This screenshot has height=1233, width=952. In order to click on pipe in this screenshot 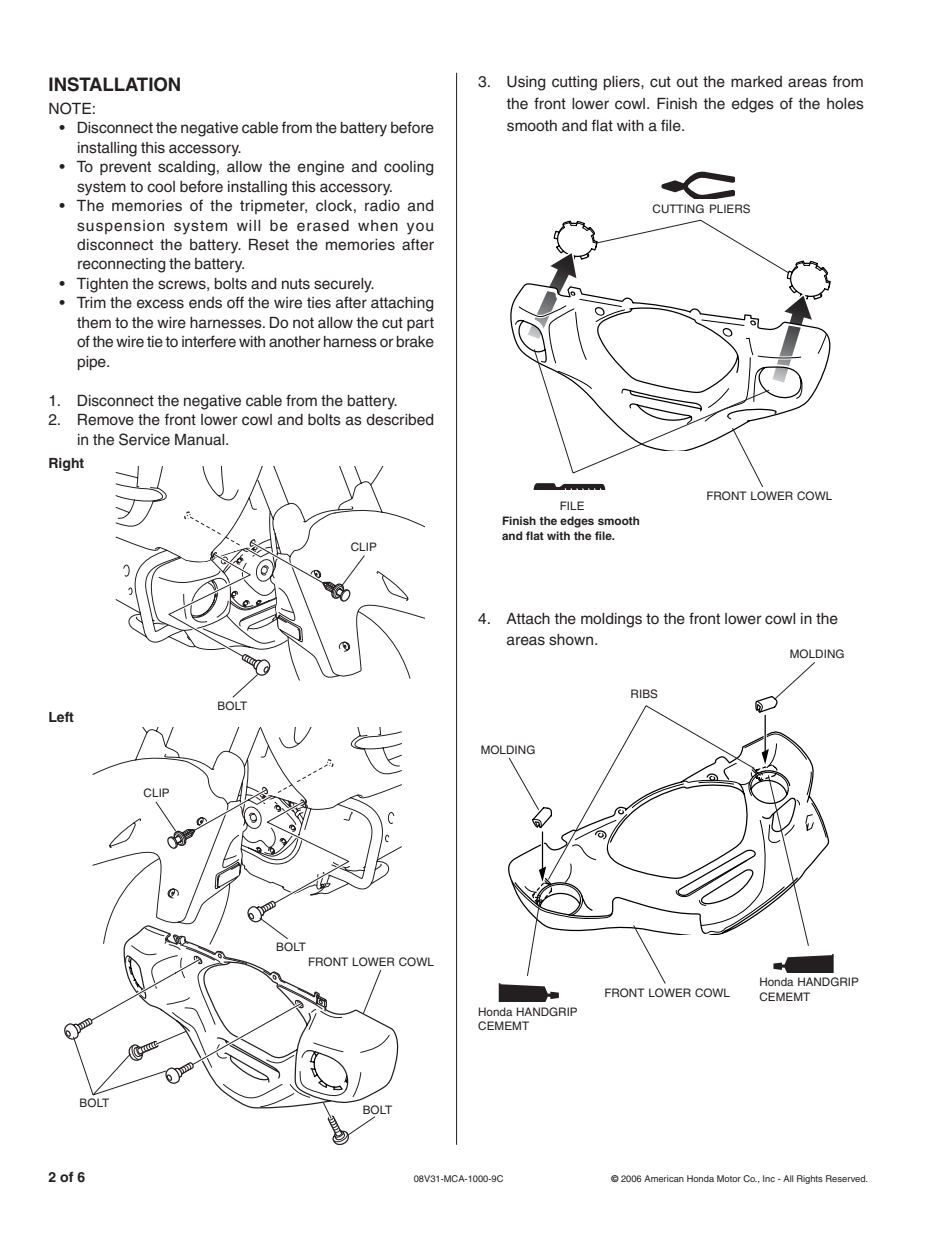, I will do `click(93, 363)`.
